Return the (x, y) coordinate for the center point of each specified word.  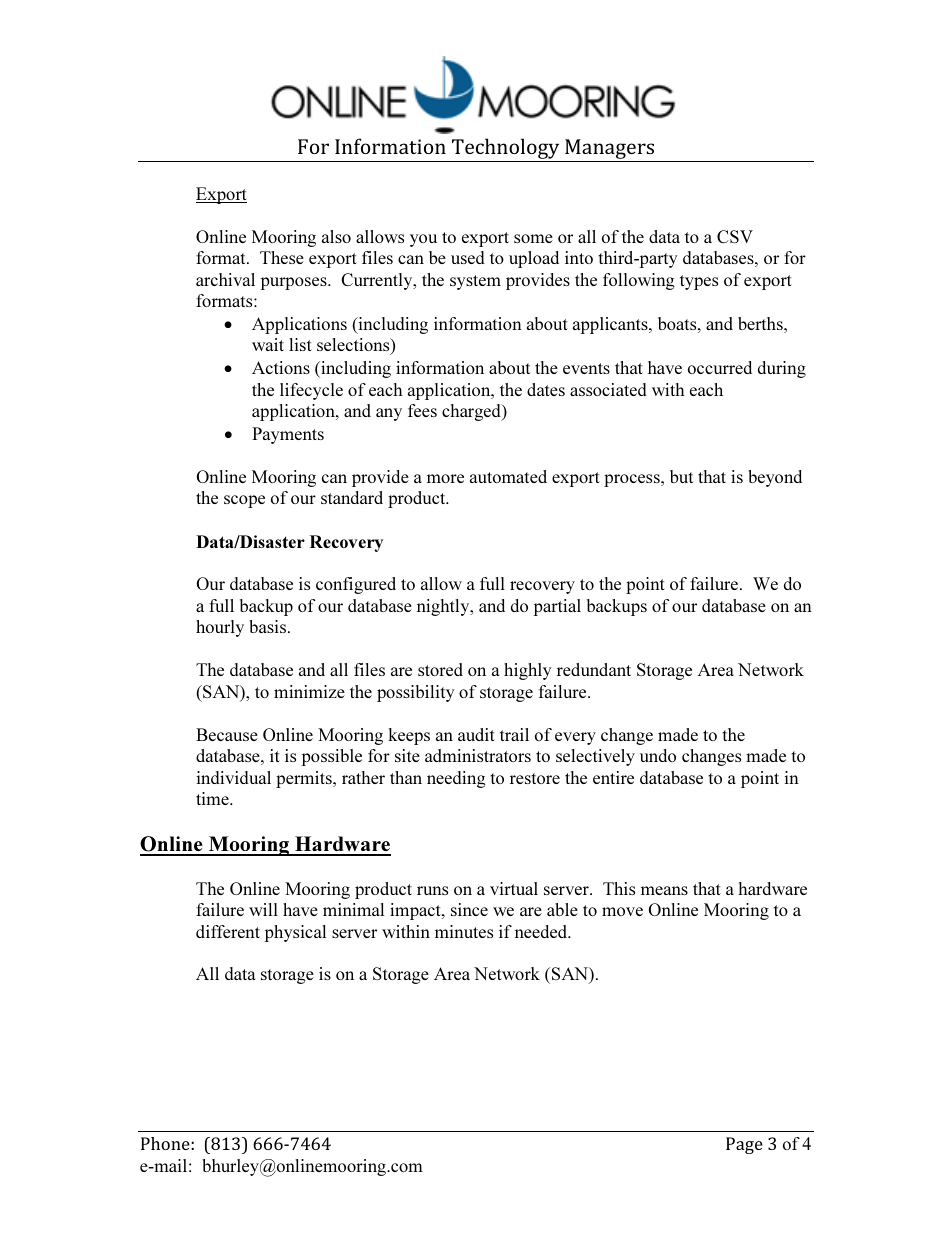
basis (267, 626)
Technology (506, 150)
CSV (735, 236)
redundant (594, 669)
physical (295, 933)
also (336, 236)
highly (527, 671)
